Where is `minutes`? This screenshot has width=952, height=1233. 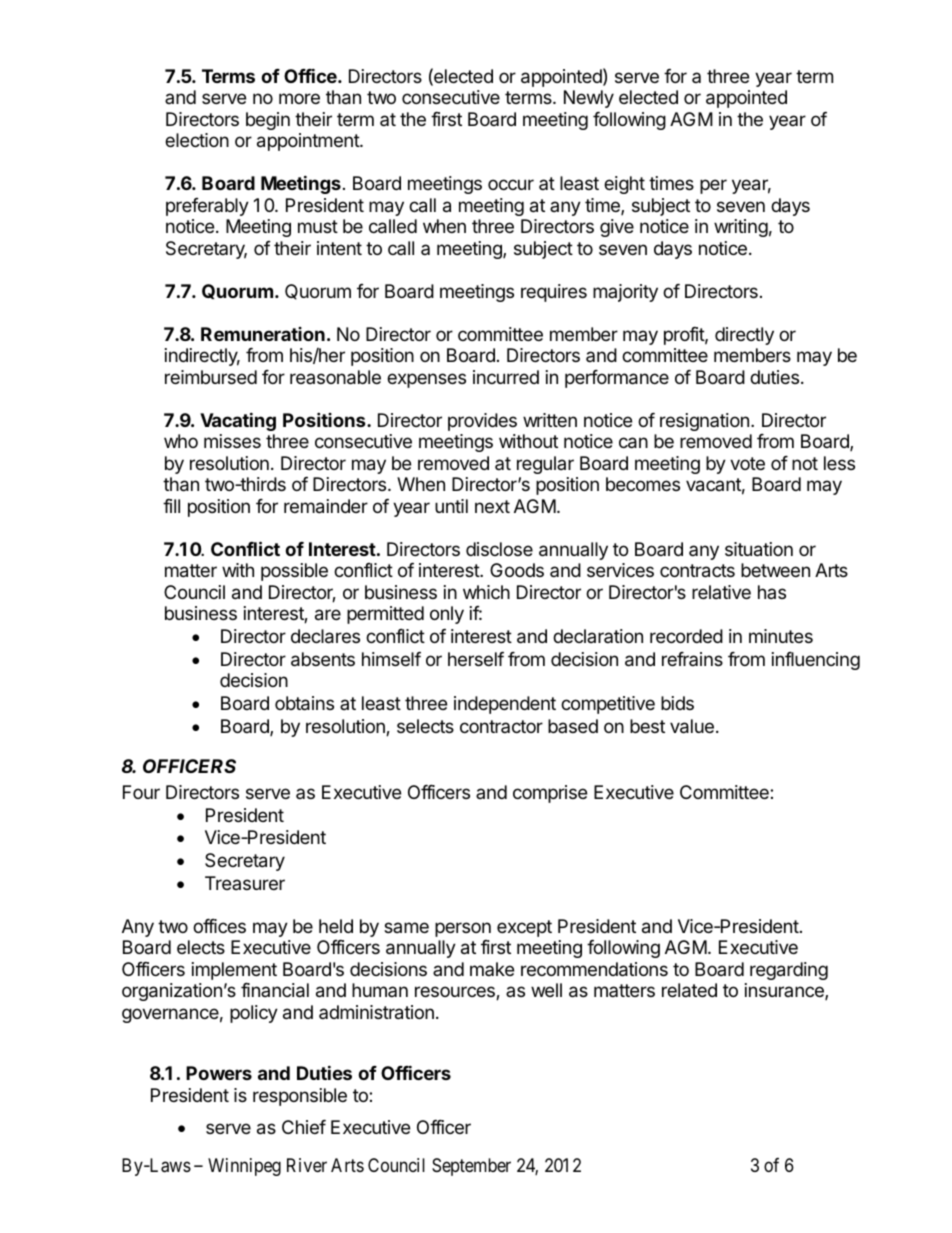
minutes is located at coordinates (781, 636).
